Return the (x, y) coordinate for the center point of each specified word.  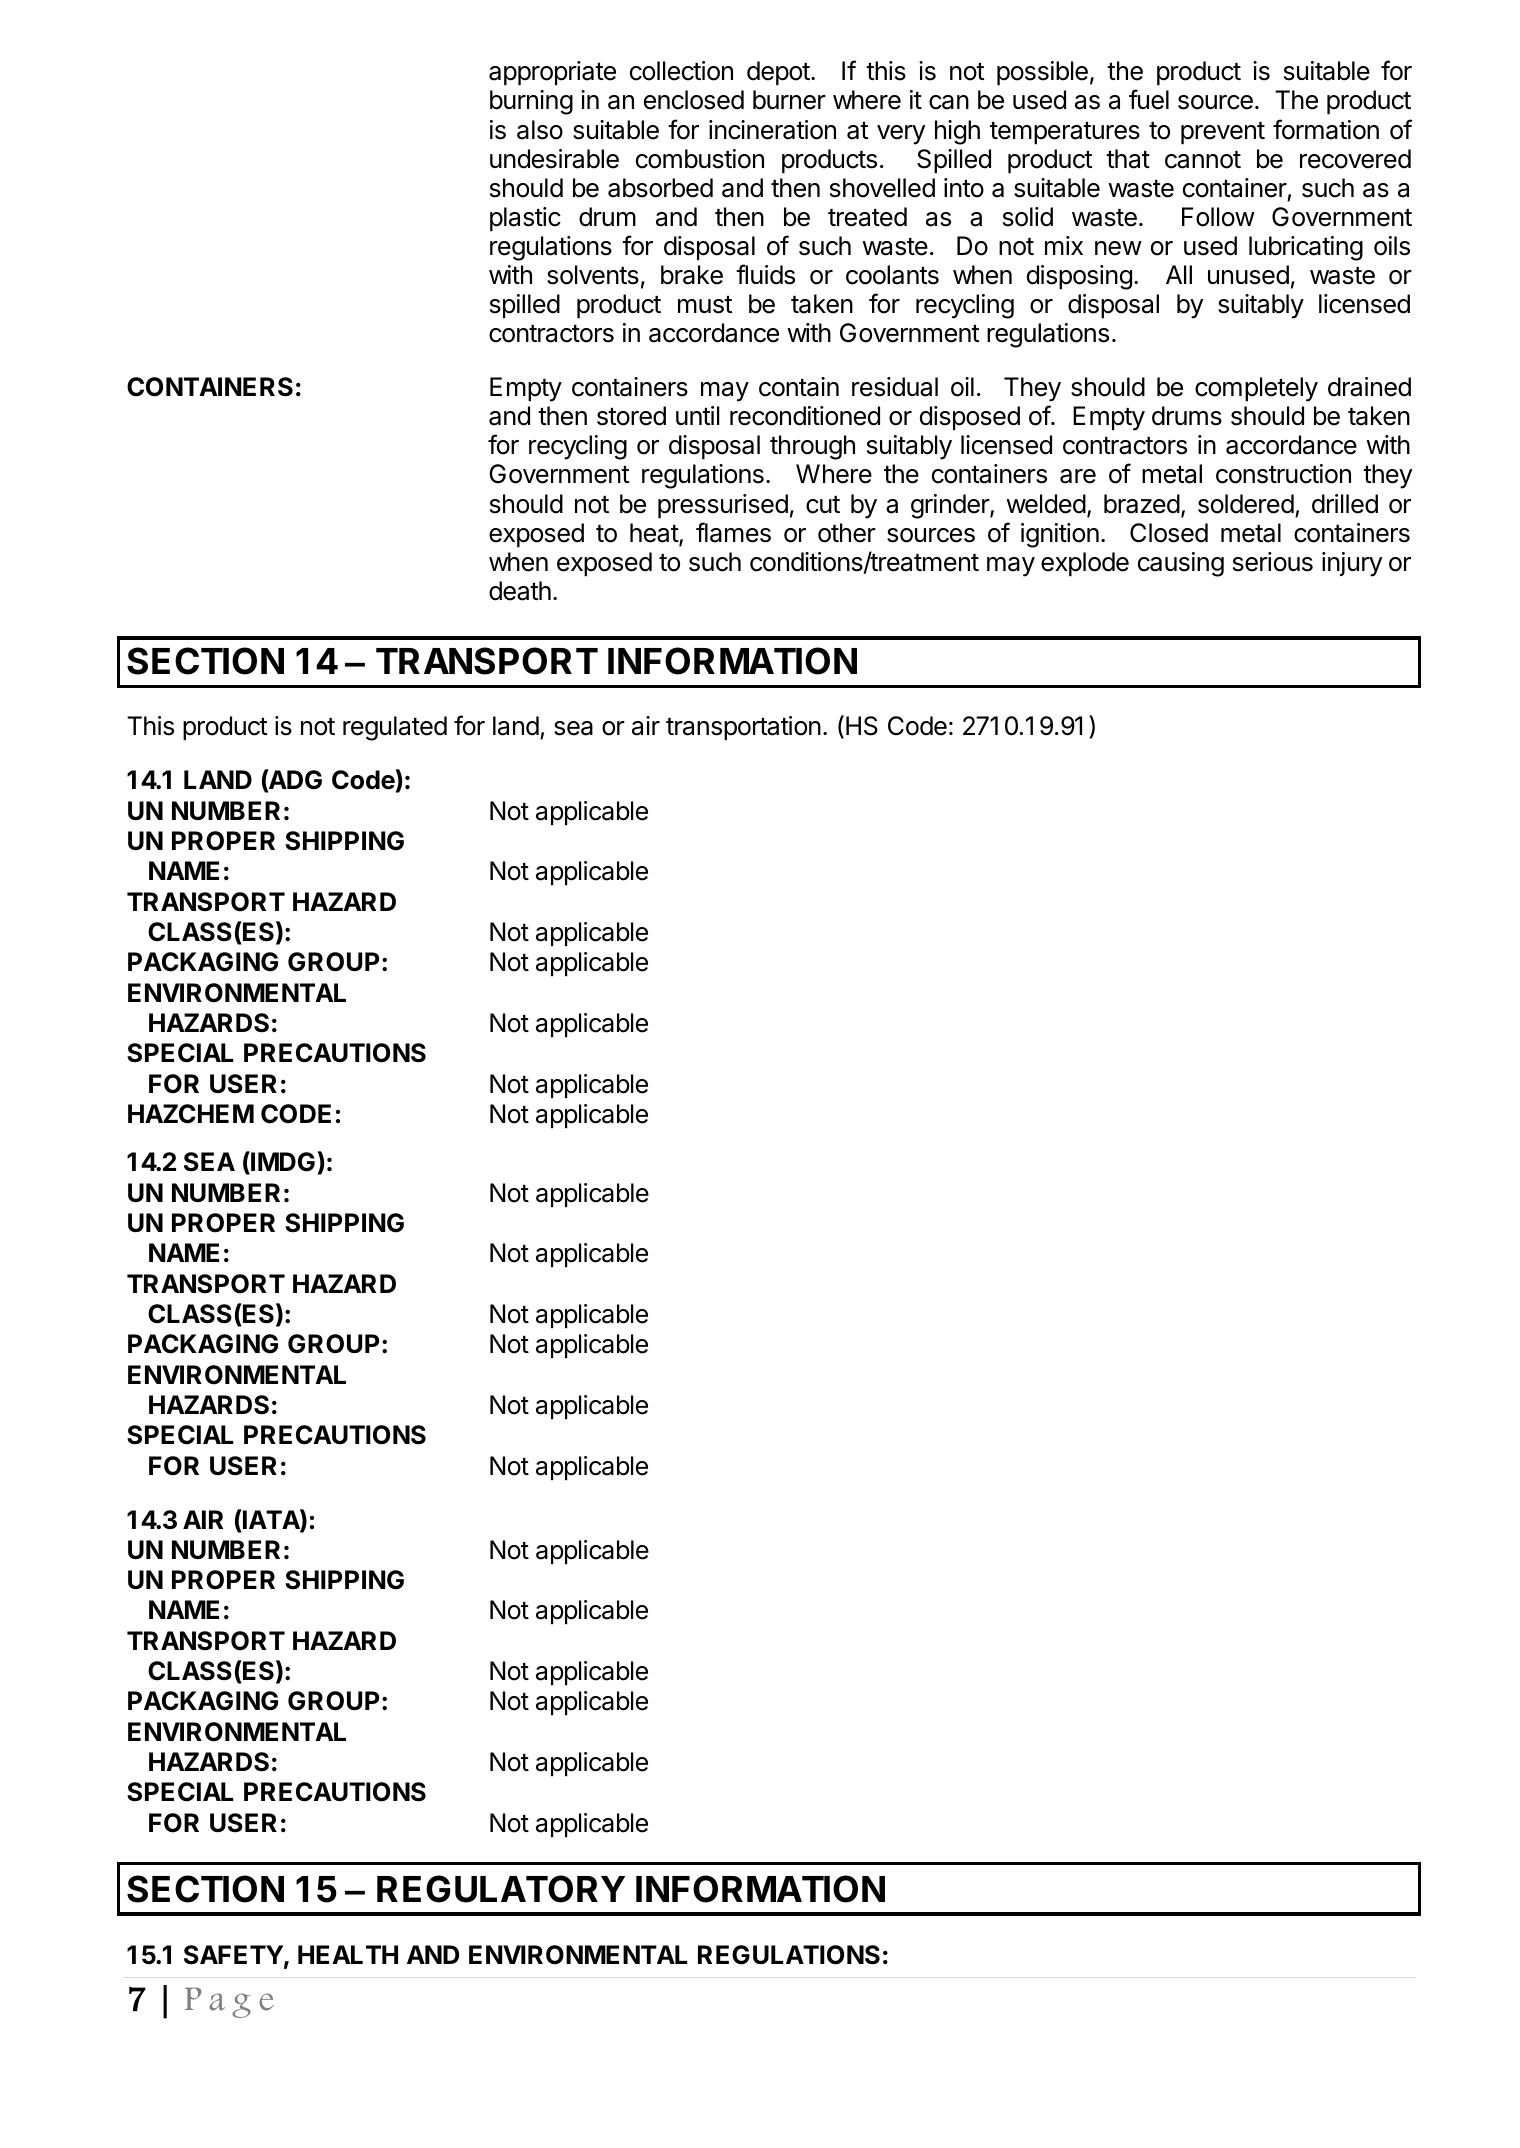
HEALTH (348, 1954)
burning (531, 102)
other (847, 533)
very (901, 135)
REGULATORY (501, 1889)
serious (1273, 562)
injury (1352, 564)
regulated (395, 728)
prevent (1223, 133)
